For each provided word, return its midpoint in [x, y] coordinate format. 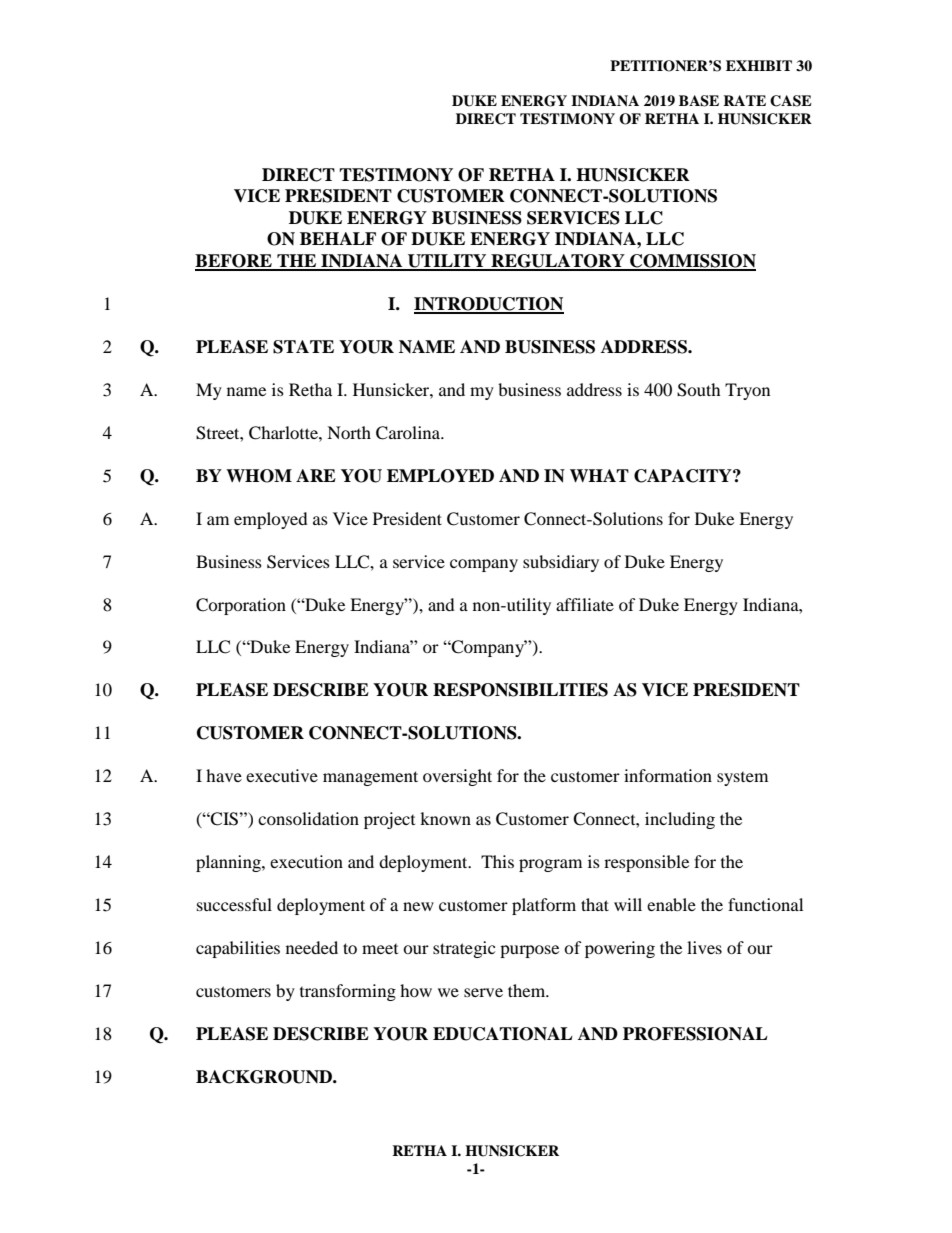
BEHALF [338, 238]
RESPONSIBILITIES [520, 690]
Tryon [747, 391]
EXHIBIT [759, 65]
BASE [699, 101]
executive [282, 775]
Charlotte [284, 433]
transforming [348, 992]
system [742, 779]
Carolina [409, 433]
